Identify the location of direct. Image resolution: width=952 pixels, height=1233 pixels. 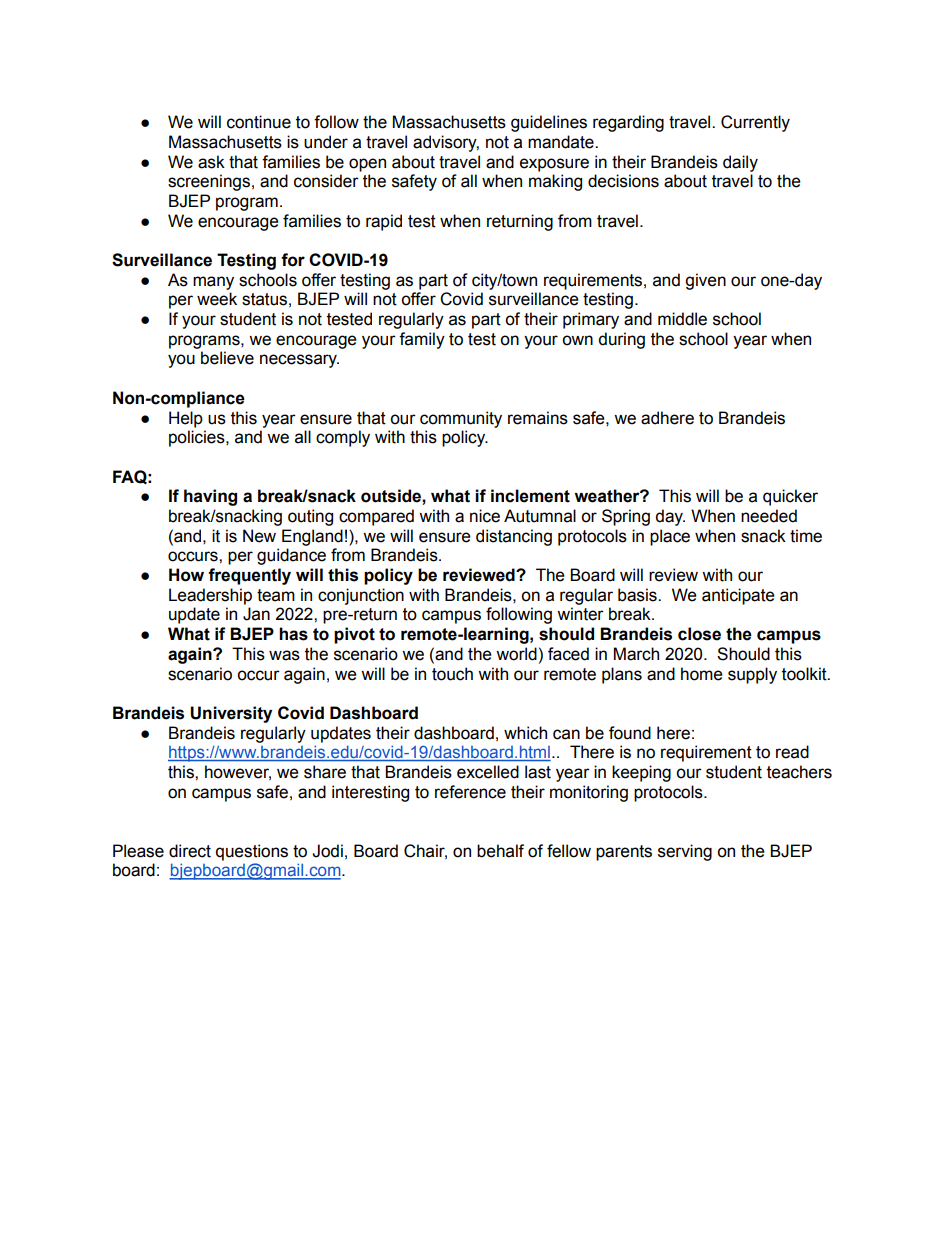
(190, 851).
